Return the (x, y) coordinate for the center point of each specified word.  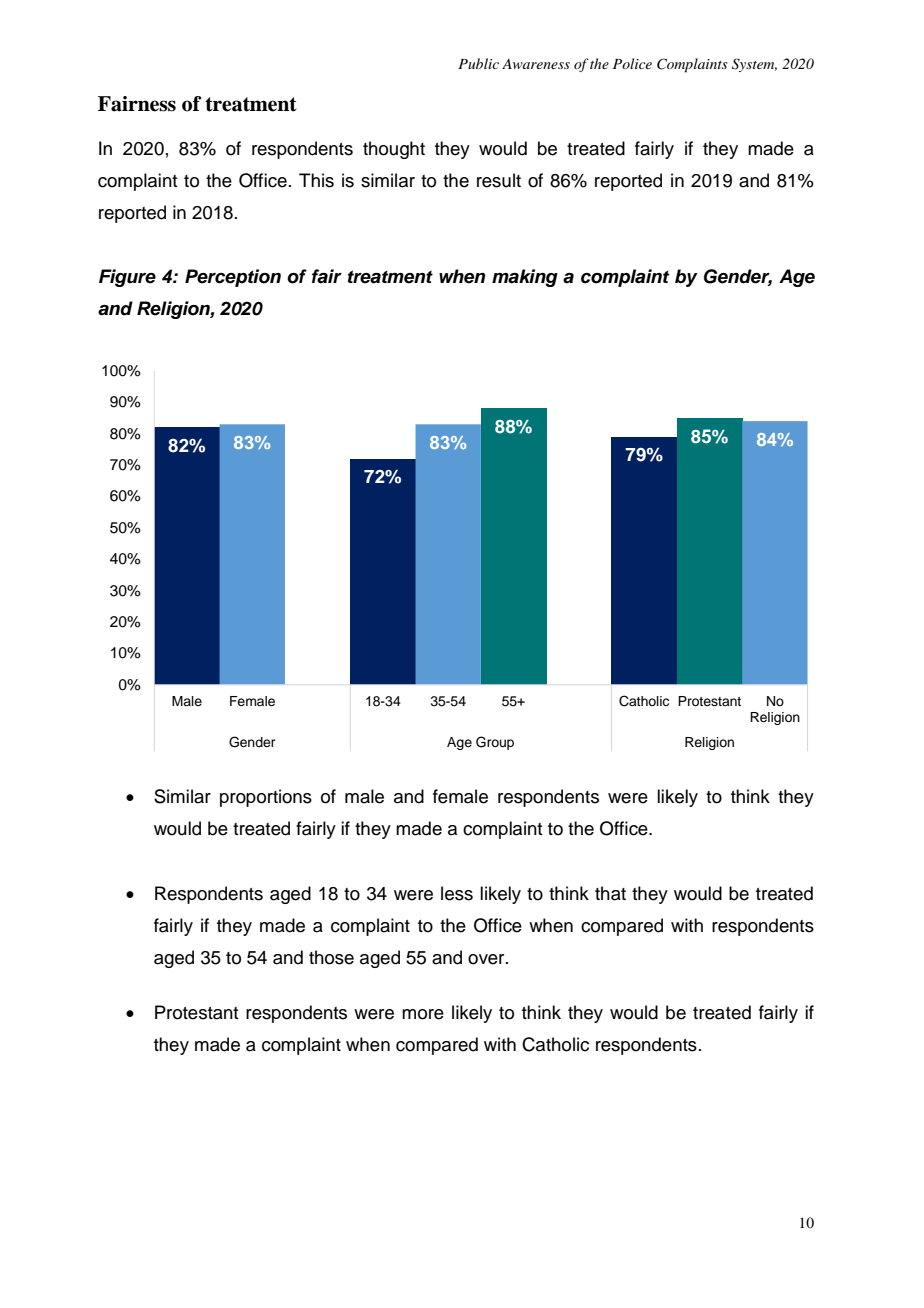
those (331, 957)
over (487, 959)
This (316, 180)
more (423, 1014)
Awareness (536, 64)
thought (394, 150)
